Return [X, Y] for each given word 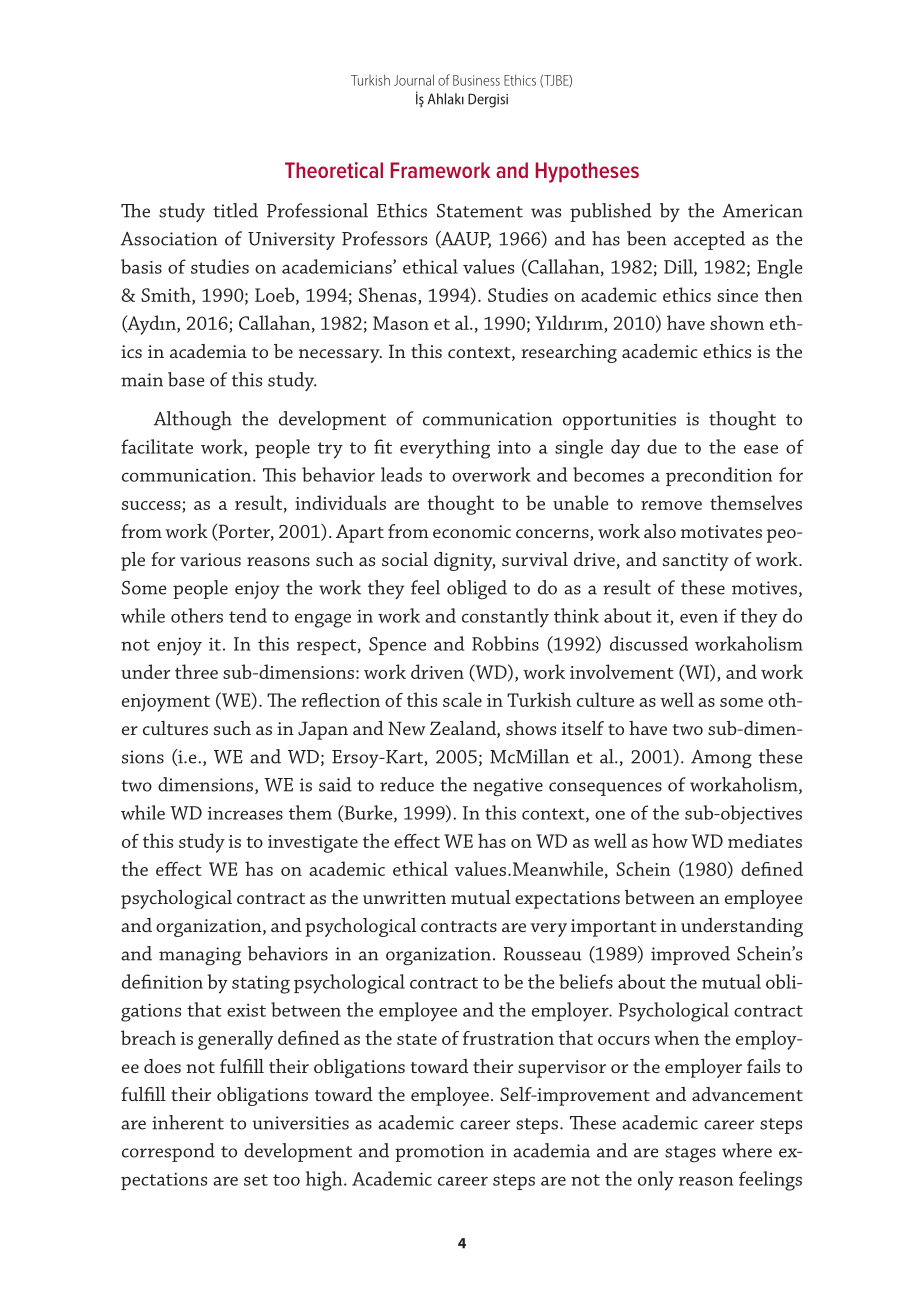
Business [476, 80]
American [762, 211]
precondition [719, 476]
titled [235, 210]
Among [721, 759]
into [514, 447]
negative [508, 787]
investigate [313, 844]
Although [193, 421]
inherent [188, 1122]
